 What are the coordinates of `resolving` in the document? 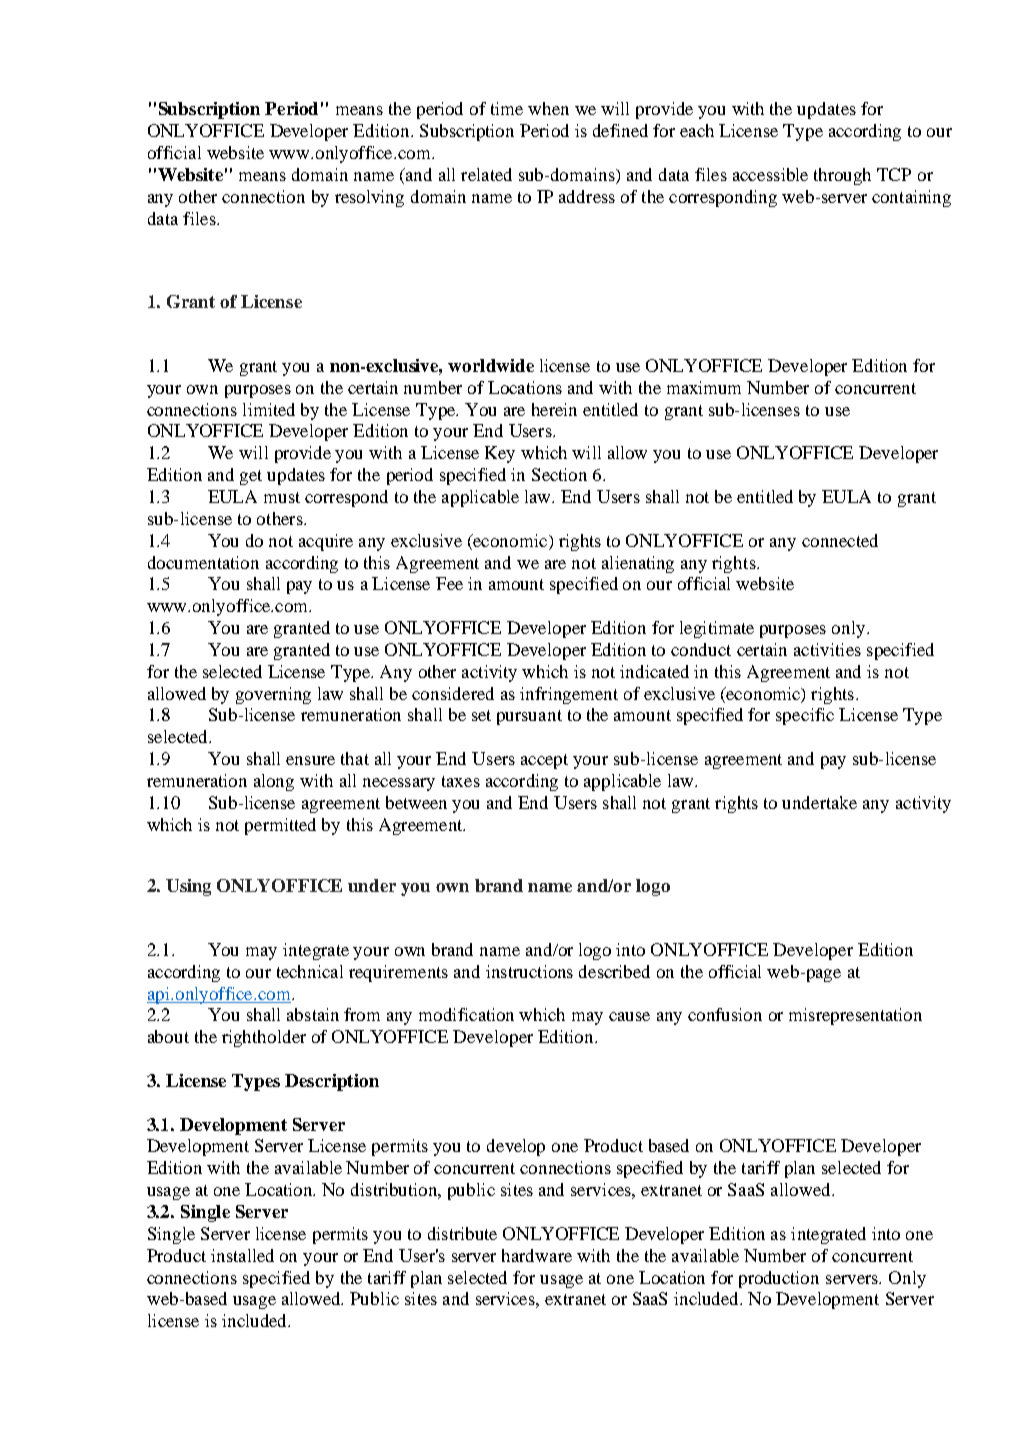 It's located at (369, 198).
